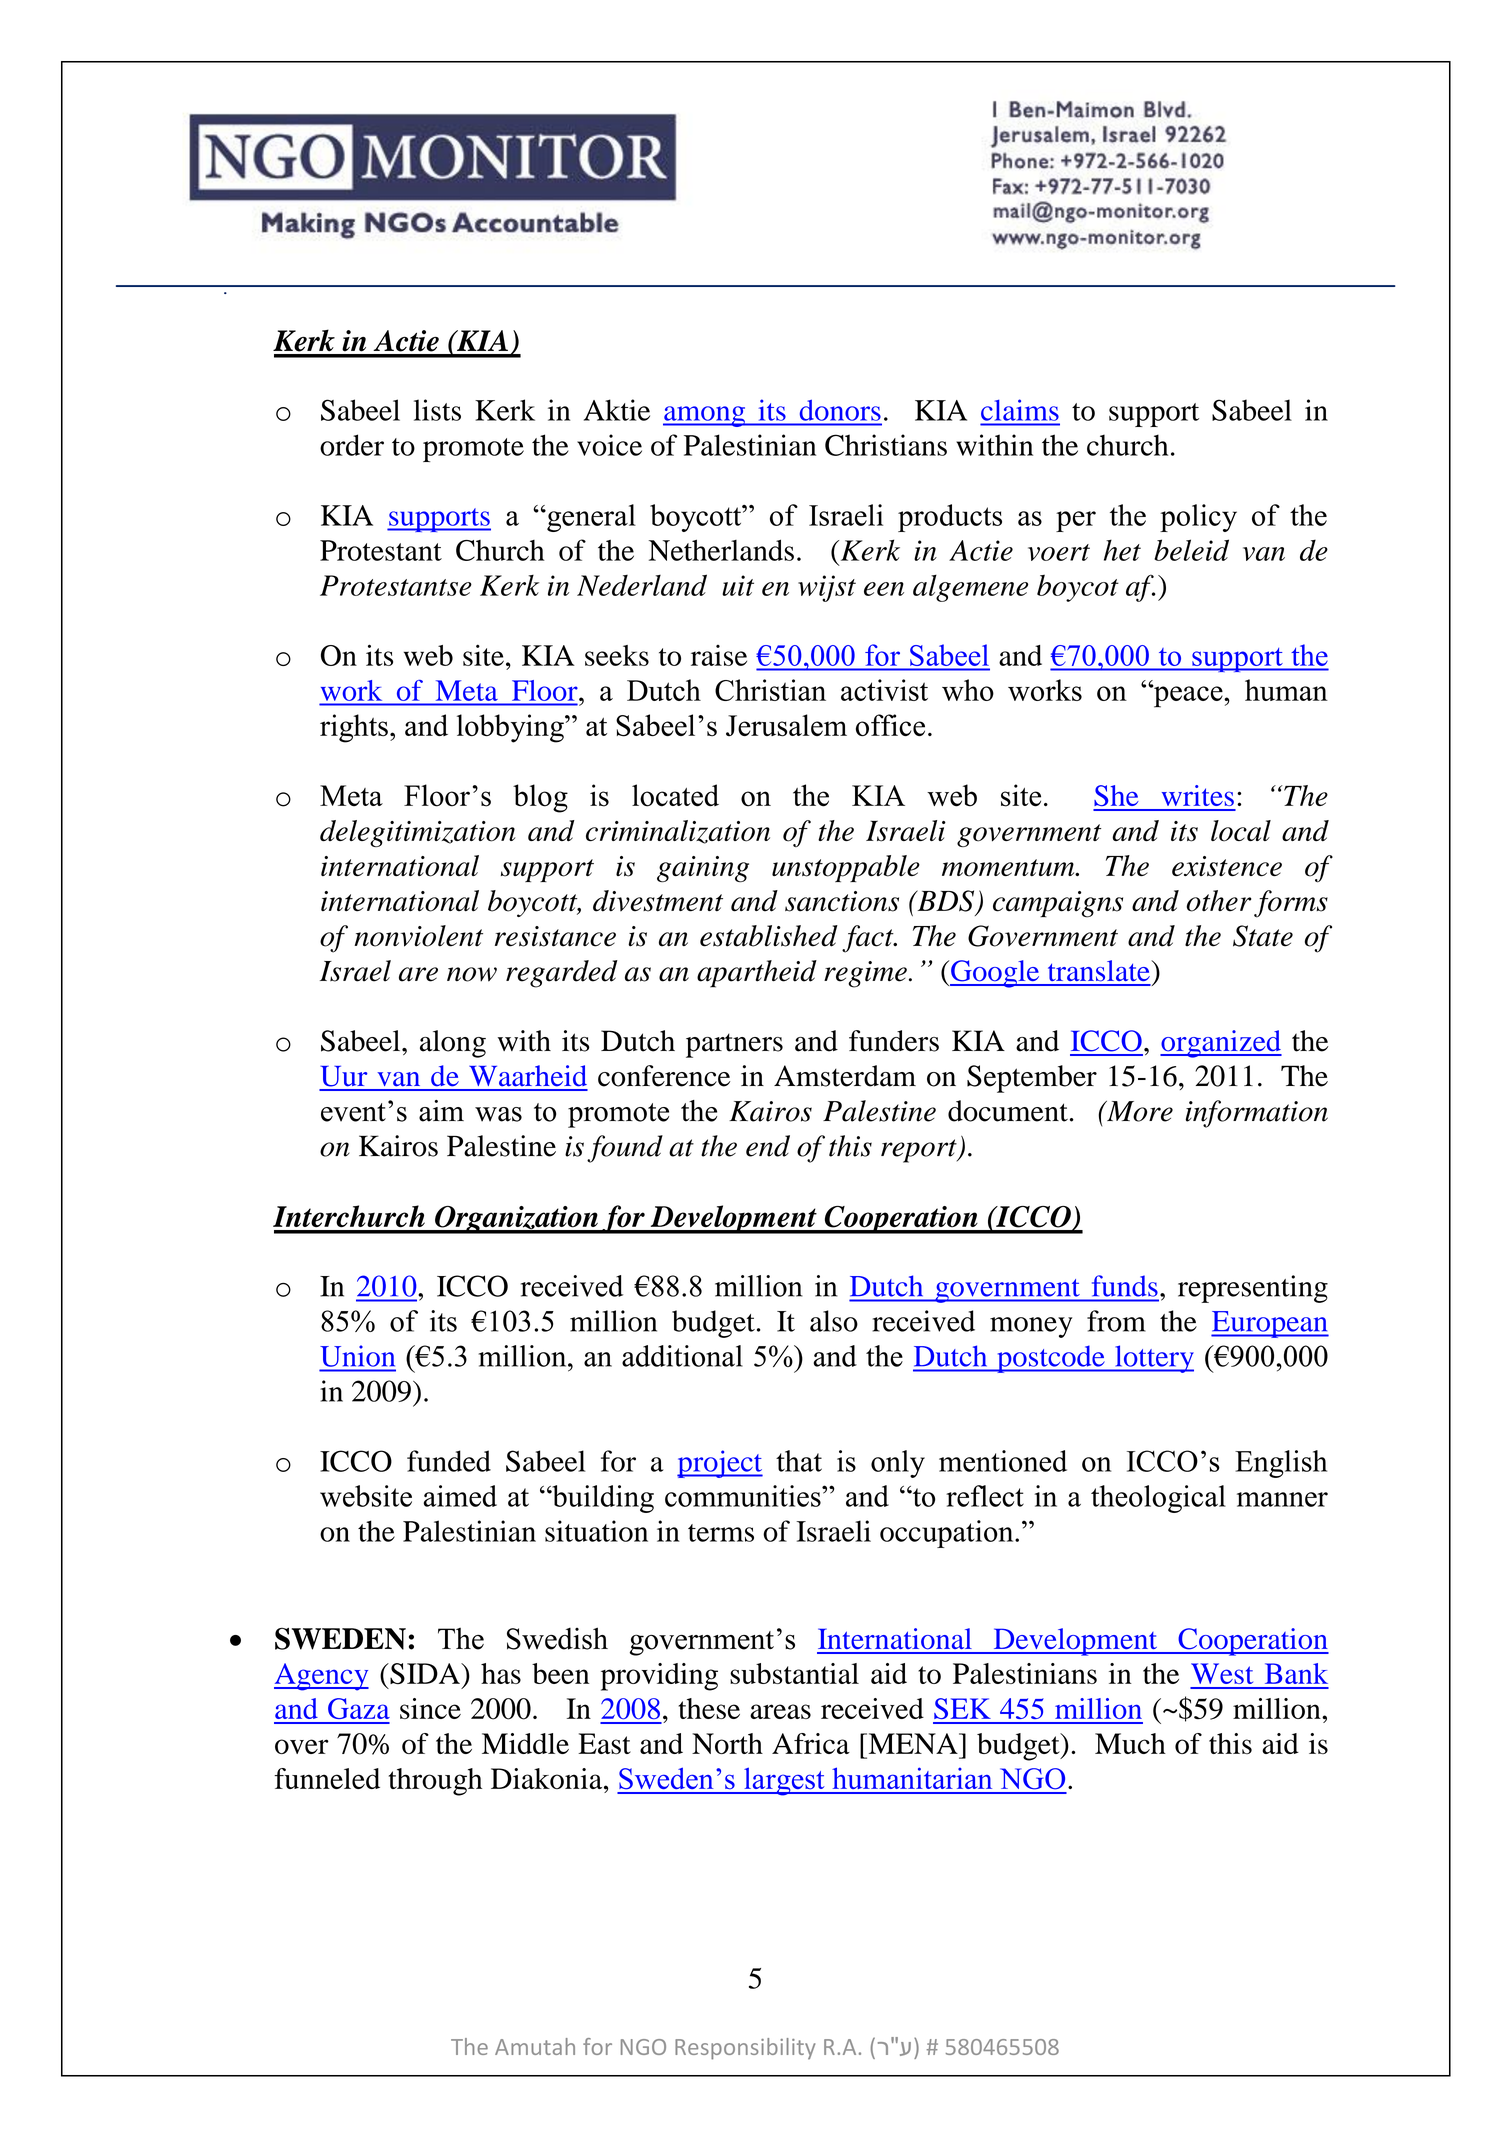  Describe the element at coordinates (437, 410) in the page. I see `lists` at that location.
